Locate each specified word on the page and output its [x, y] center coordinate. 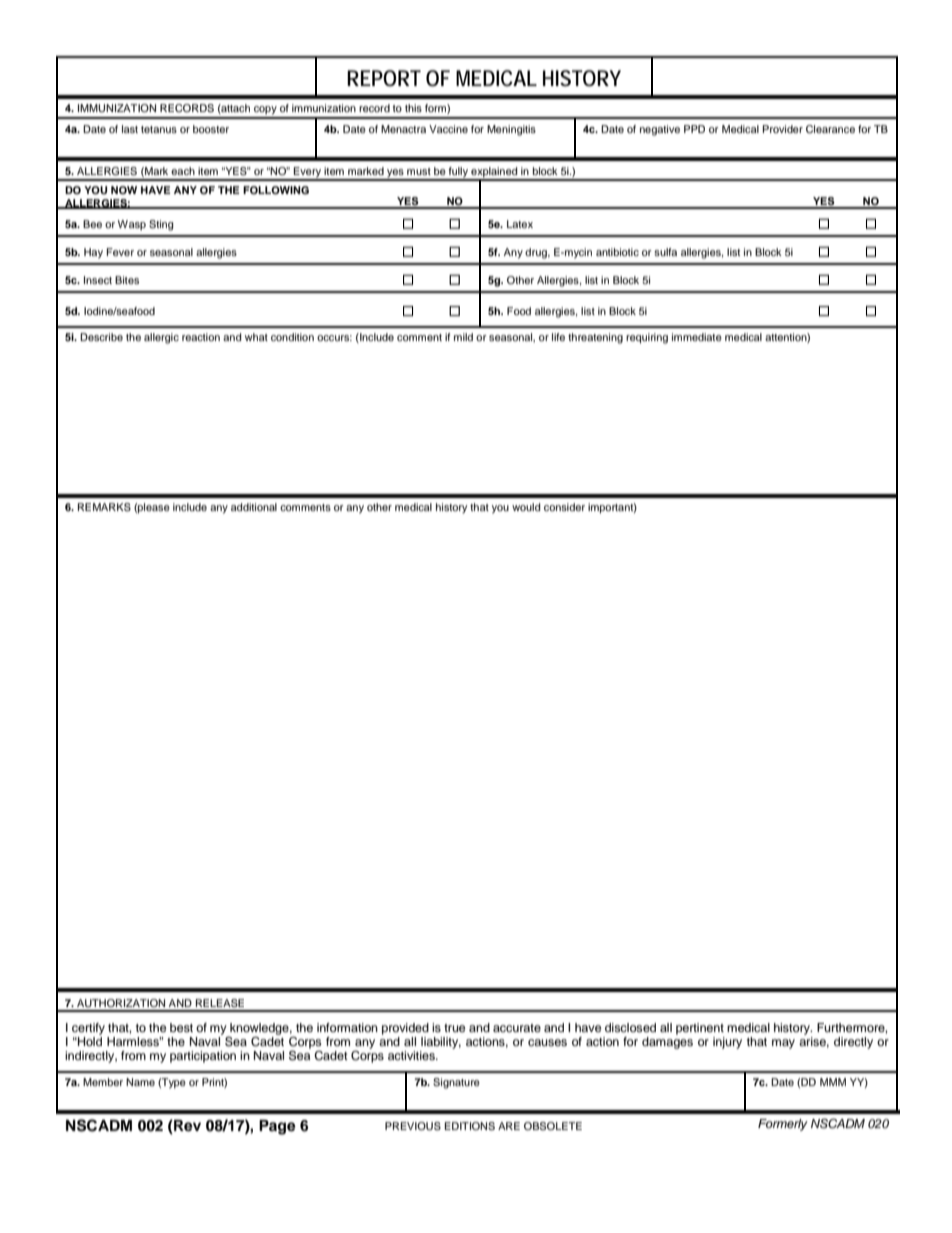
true [455, 1028]
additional [254, 507]
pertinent [700, 1029]
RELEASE [220, 1003]
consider [564, 507]
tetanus [159, 129]
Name [140, 1082]
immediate [697, 337]
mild [463, 337]
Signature [456, 1083]
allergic [161, 338]
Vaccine [448, 129]
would [526, 507]
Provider [783, 129]
